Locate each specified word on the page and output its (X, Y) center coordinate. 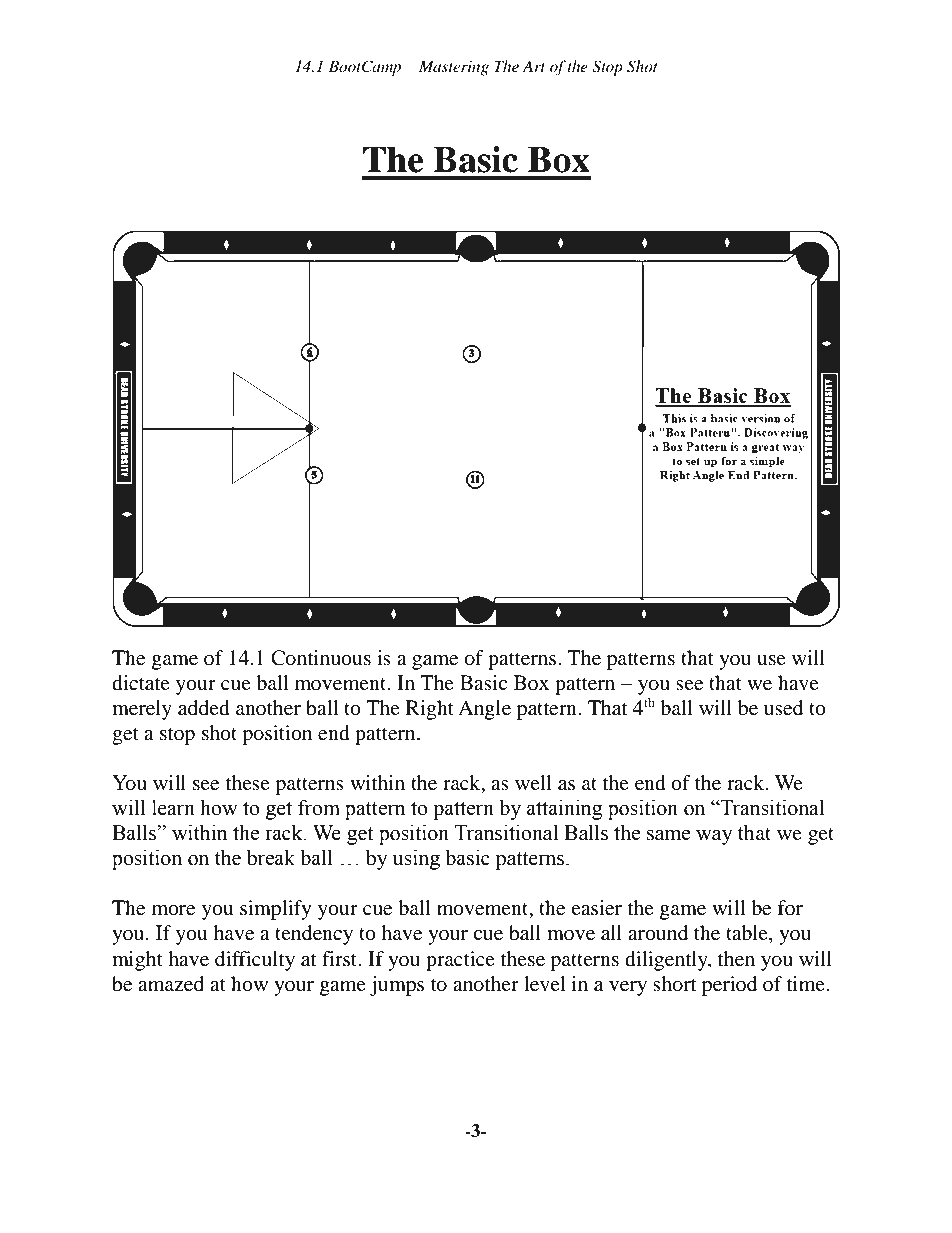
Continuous (321, 658)
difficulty (255, 961)
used (783, 708)
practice (460, 961)
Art (533, 66)
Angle (484, 710)
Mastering (454, 68)
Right (430, 710)
